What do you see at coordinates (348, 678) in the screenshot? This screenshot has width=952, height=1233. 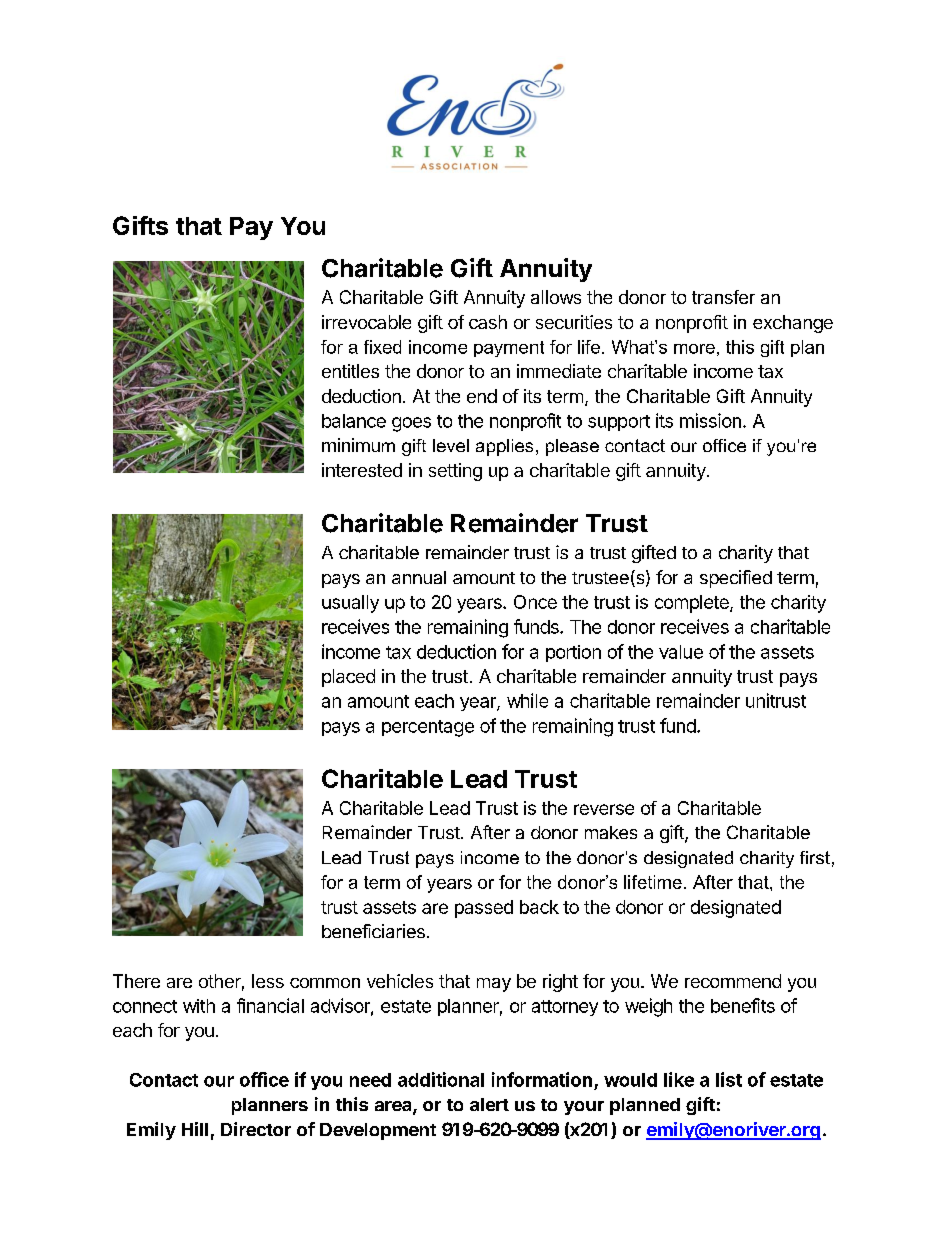 I see `placed` at bounding box center [348, 678].
